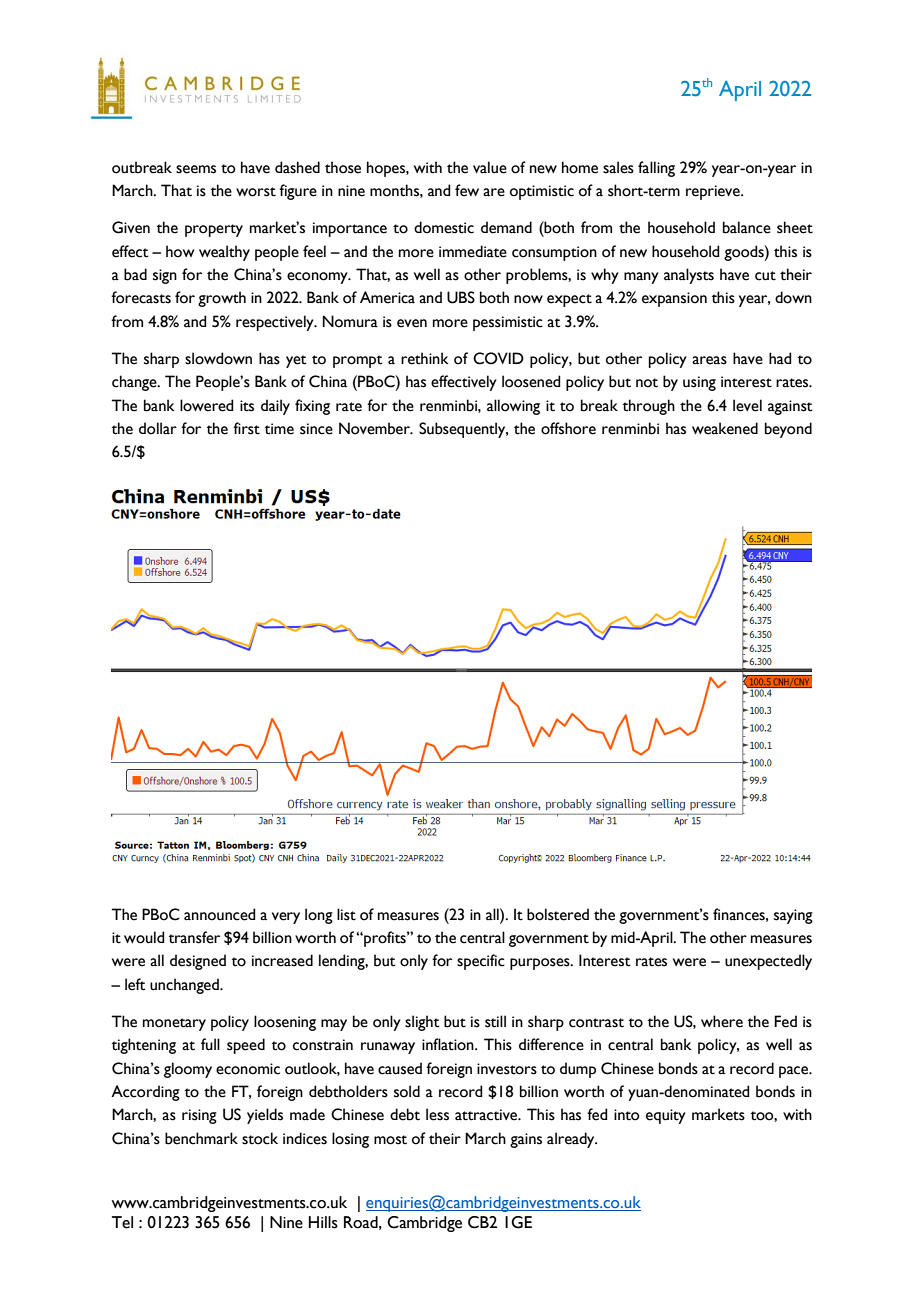  I want to click on reprieve, so click(714, 192).
